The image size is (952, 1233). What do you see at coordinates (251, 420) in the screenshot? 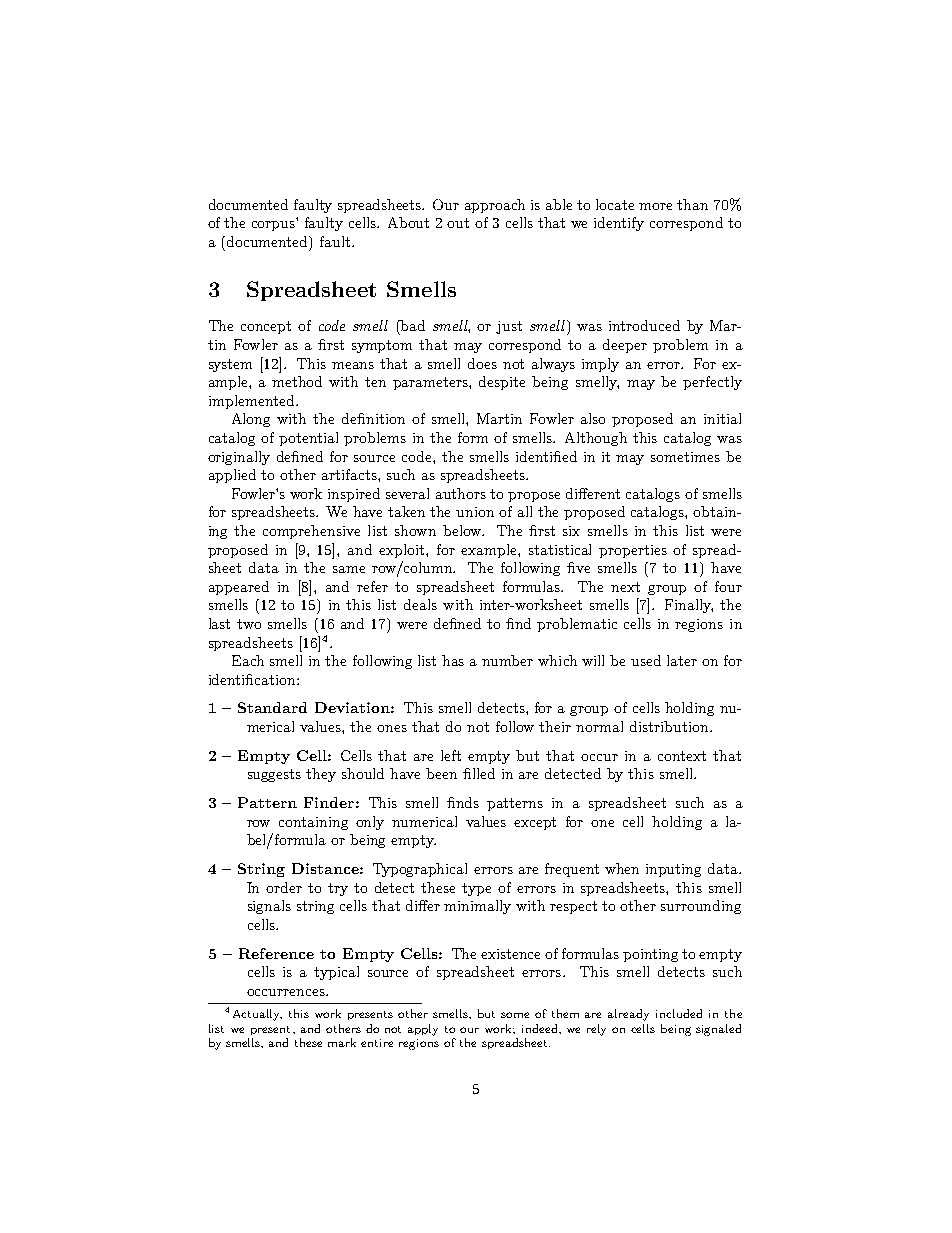
I see `Along` at bounding box center [251, 420].
